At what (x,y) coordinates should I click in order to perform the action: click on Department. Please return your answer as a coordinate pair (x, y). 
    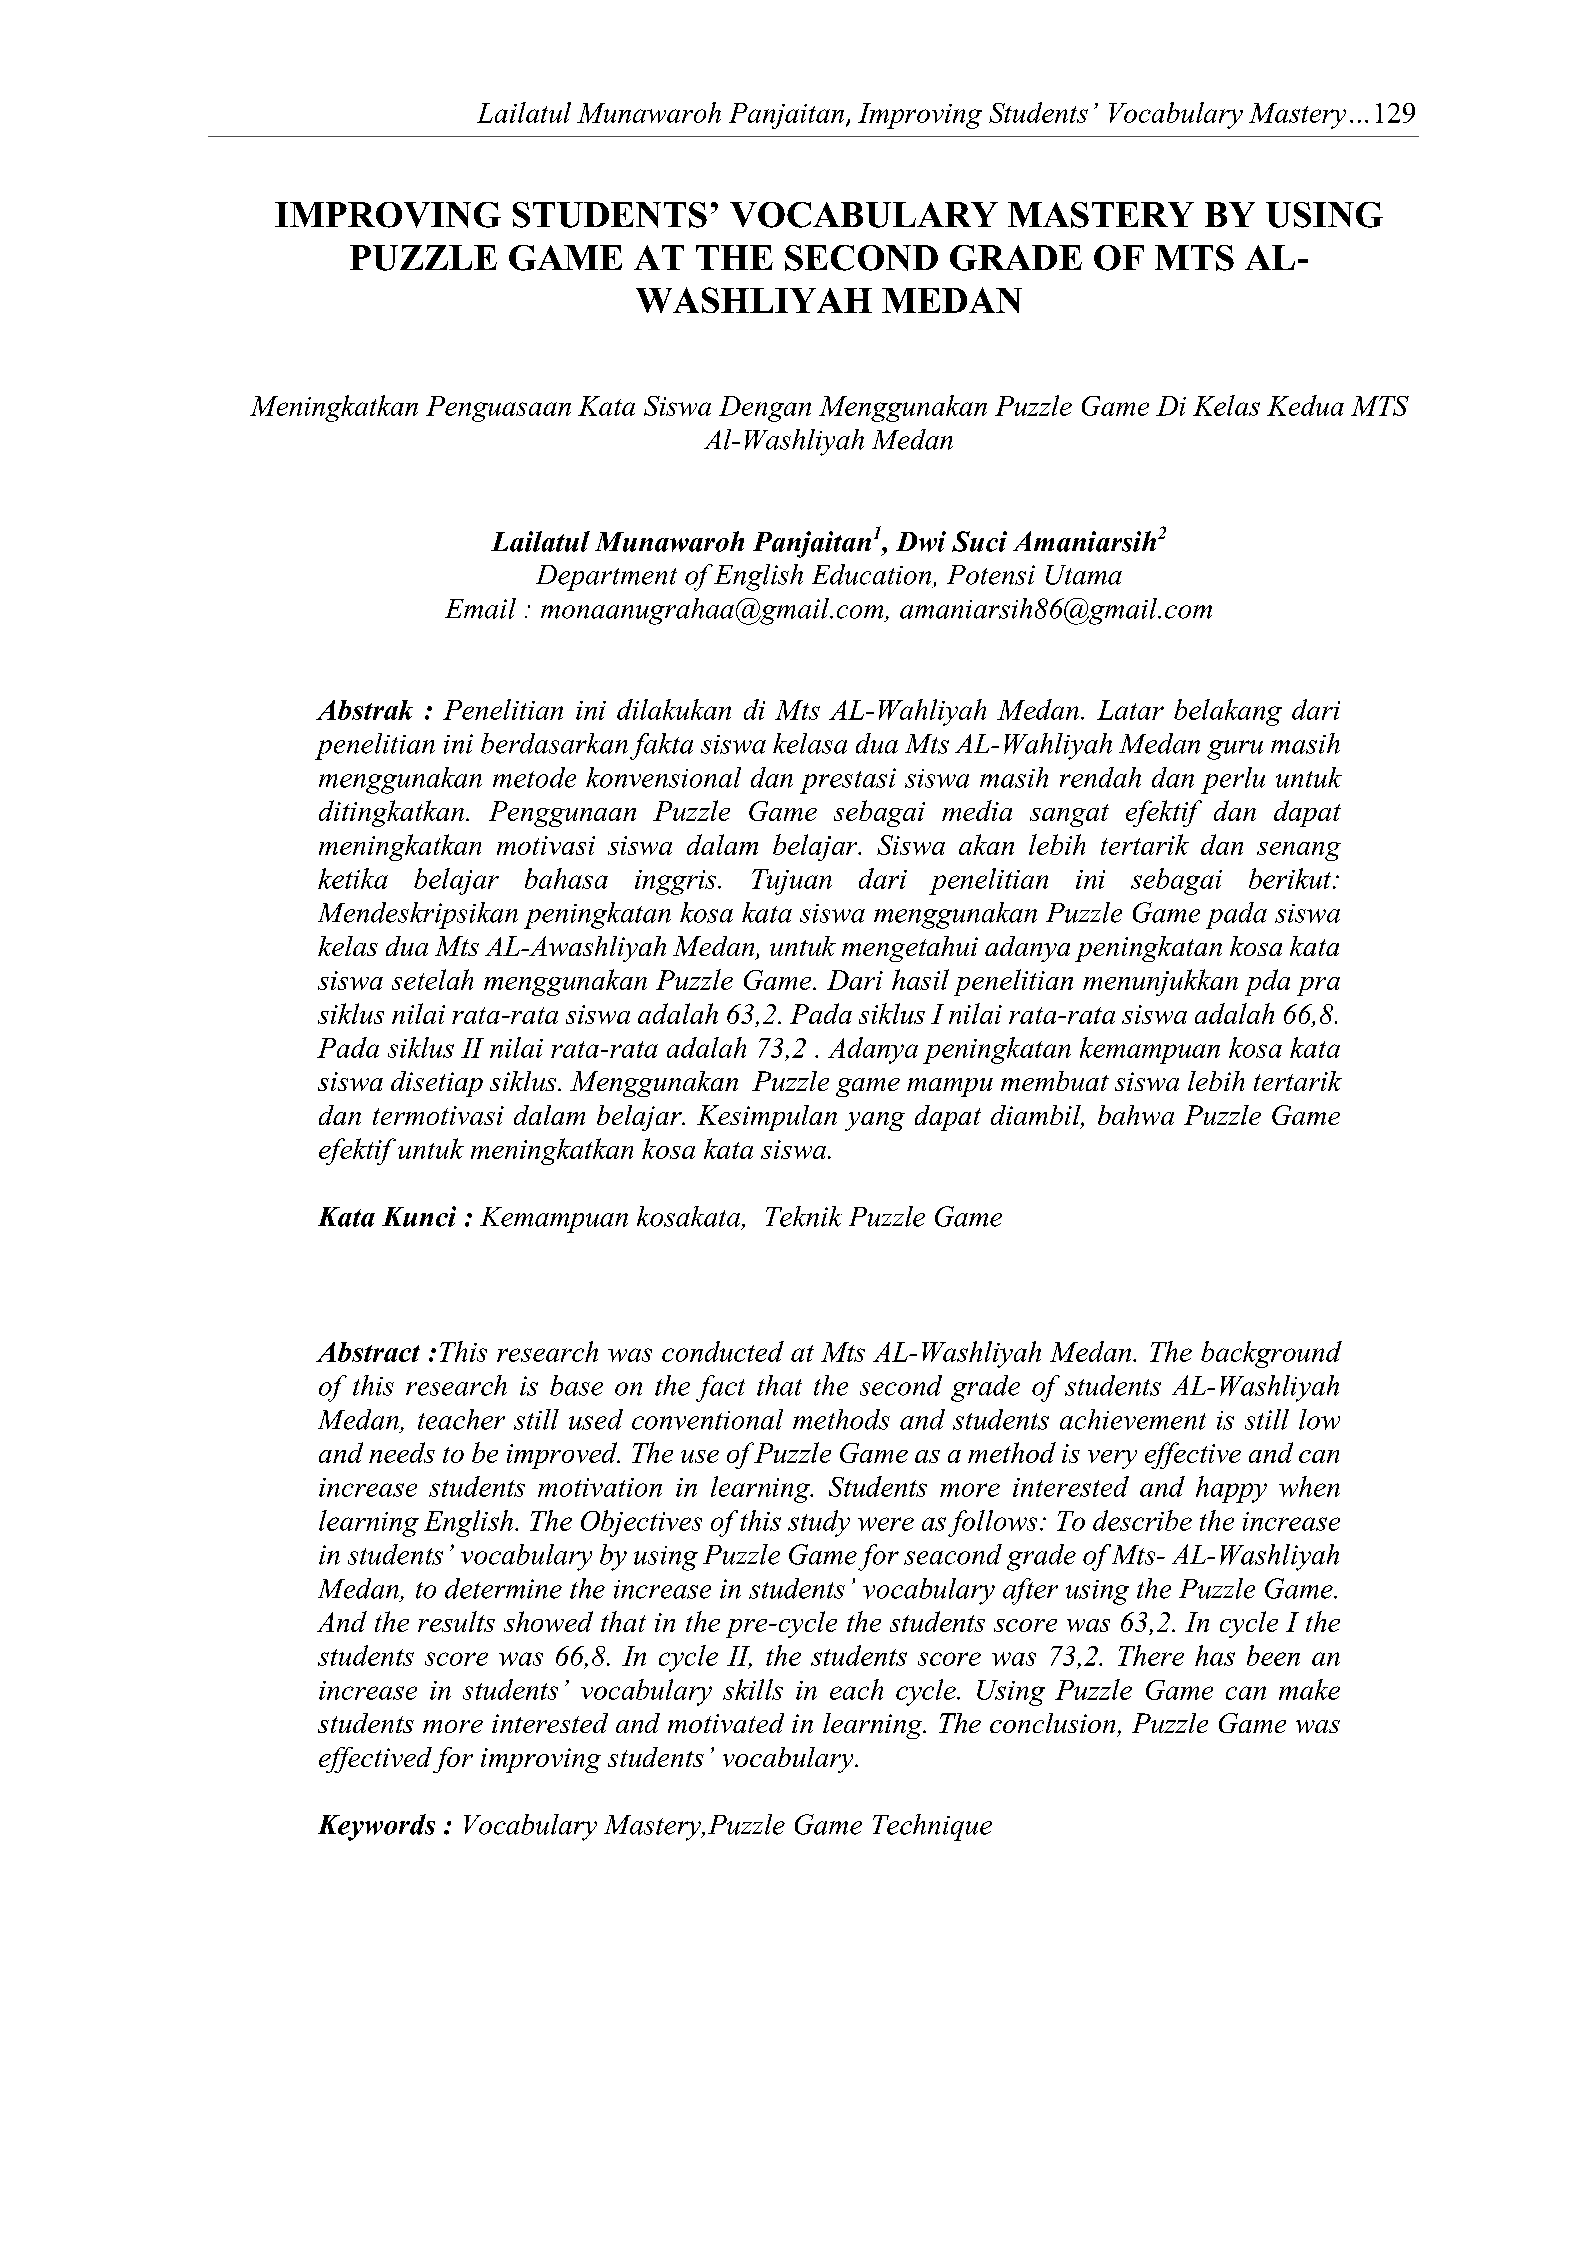
    Looking at the image, I should click on (606, 578).
